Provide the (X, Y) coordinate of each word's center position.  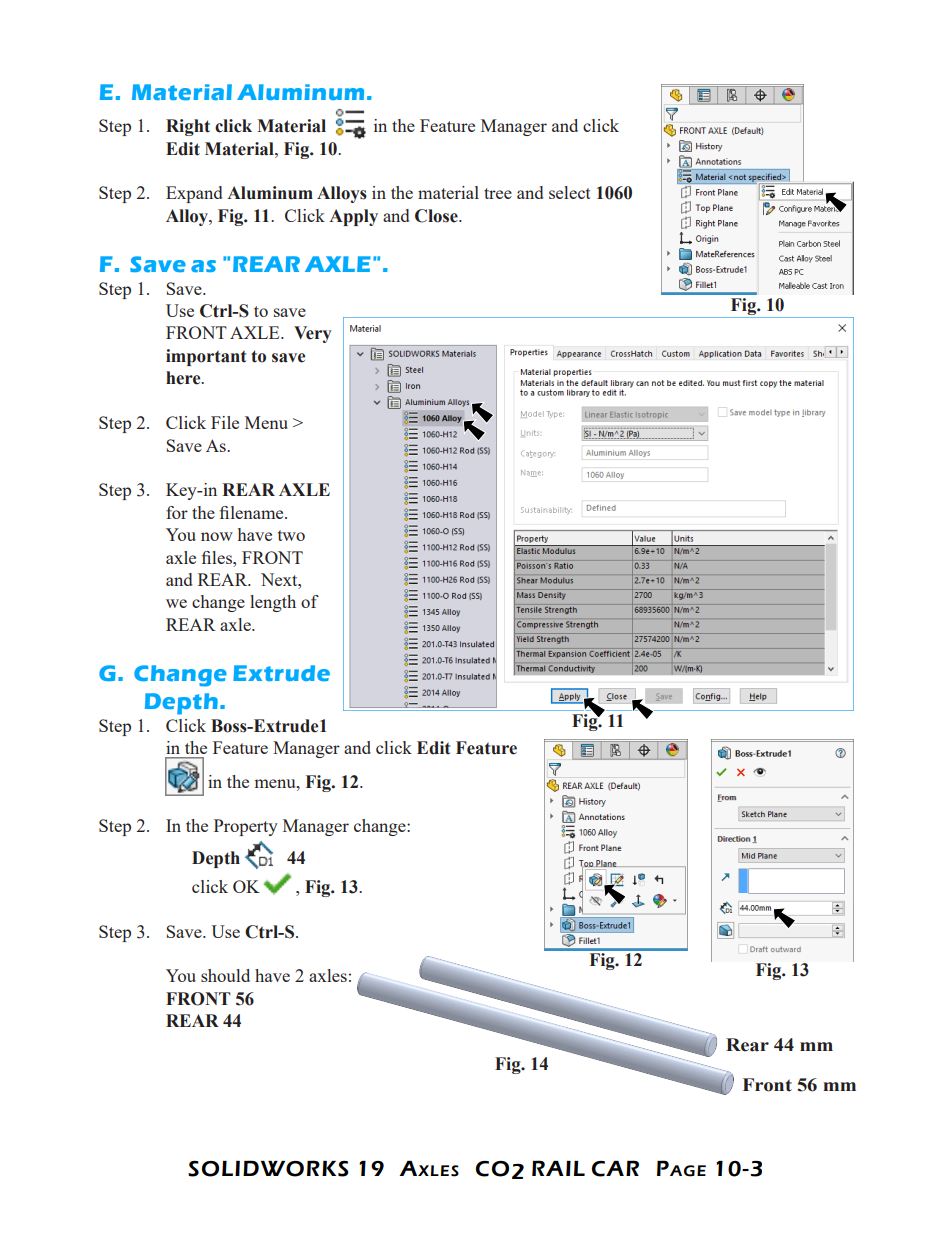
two (291, 535)
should (225, 975)
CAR (615, 1168)
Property (246, 827)
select (570, 192)
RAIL (558, 1168)
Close (437, 216)
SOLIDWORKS (268, 1168)
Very (313, 334)
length (273, 603)
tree (498, 193)
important (206, 357)
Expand (194, 194)
